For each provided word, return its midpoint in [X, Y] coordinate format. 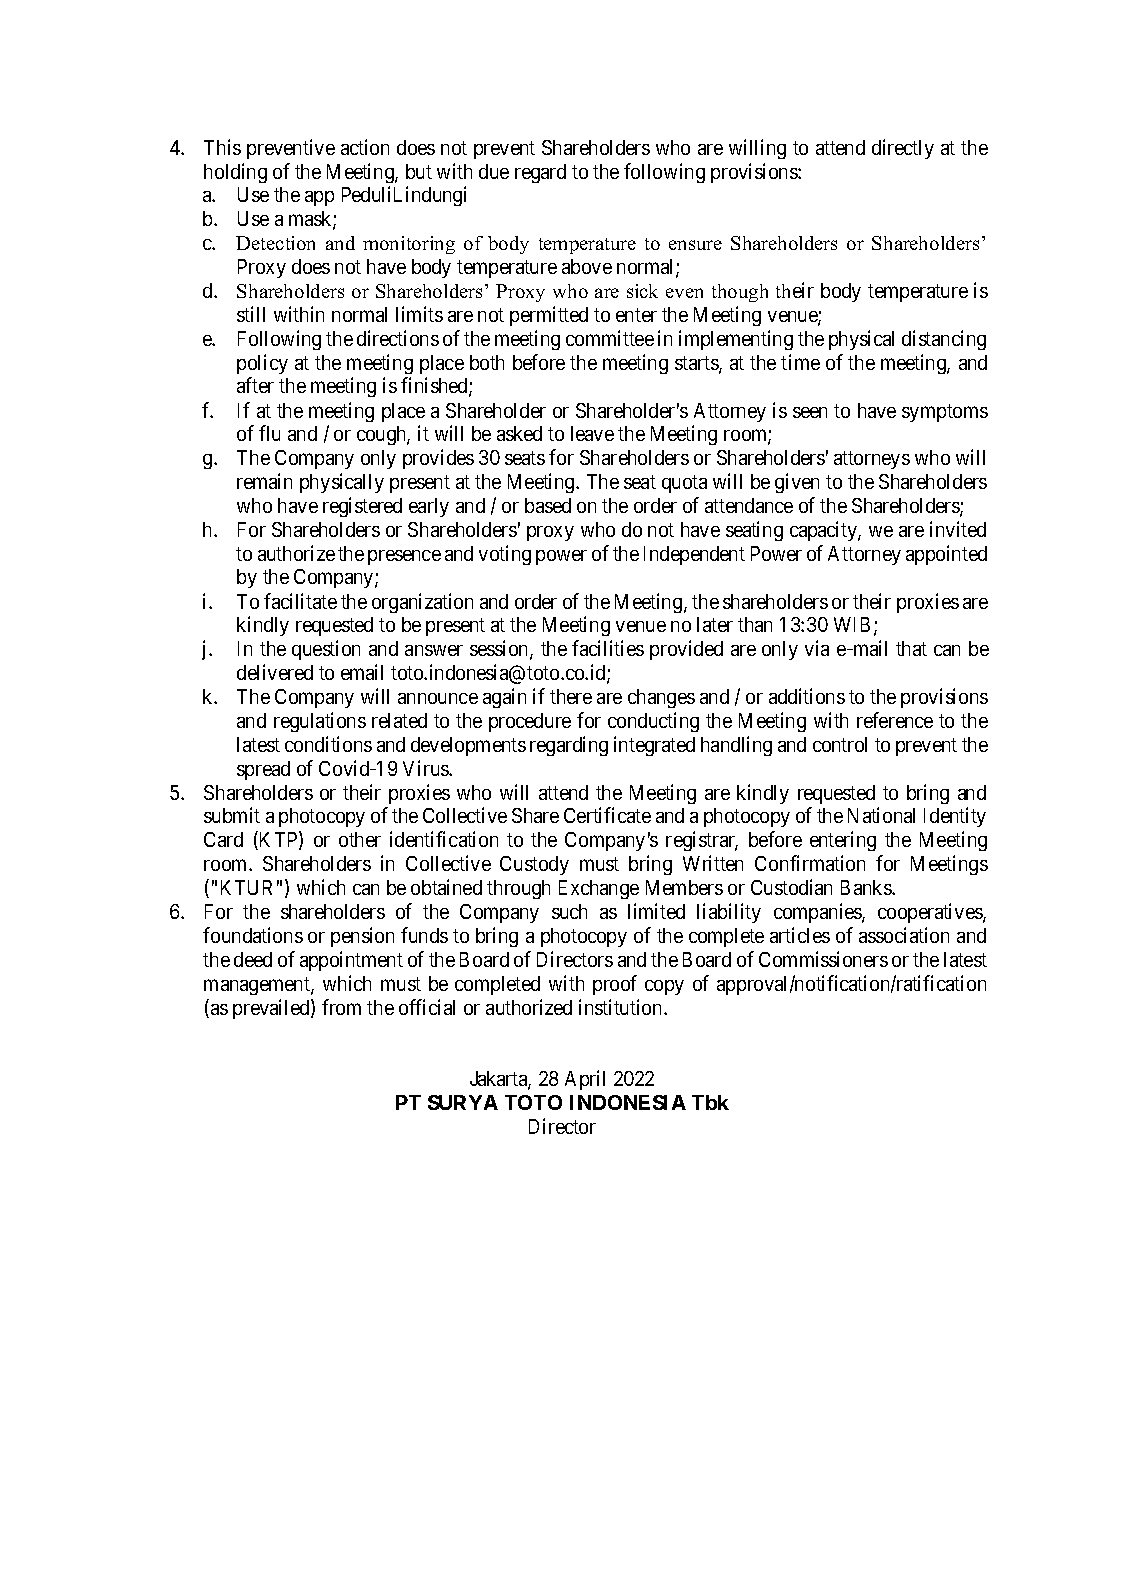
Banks [867, 887]
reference [895, 720]
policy [262, 364]
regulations [320, 722]
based [548, 505]
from [341, 1007]
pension [362, 937]
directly [903, 149]
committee [610, 338]
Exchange [599, 889]
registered [362, 507]
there [571, 696]
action [365, 147]
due [494, 171]
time [800, 362]
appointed [946, 555]
